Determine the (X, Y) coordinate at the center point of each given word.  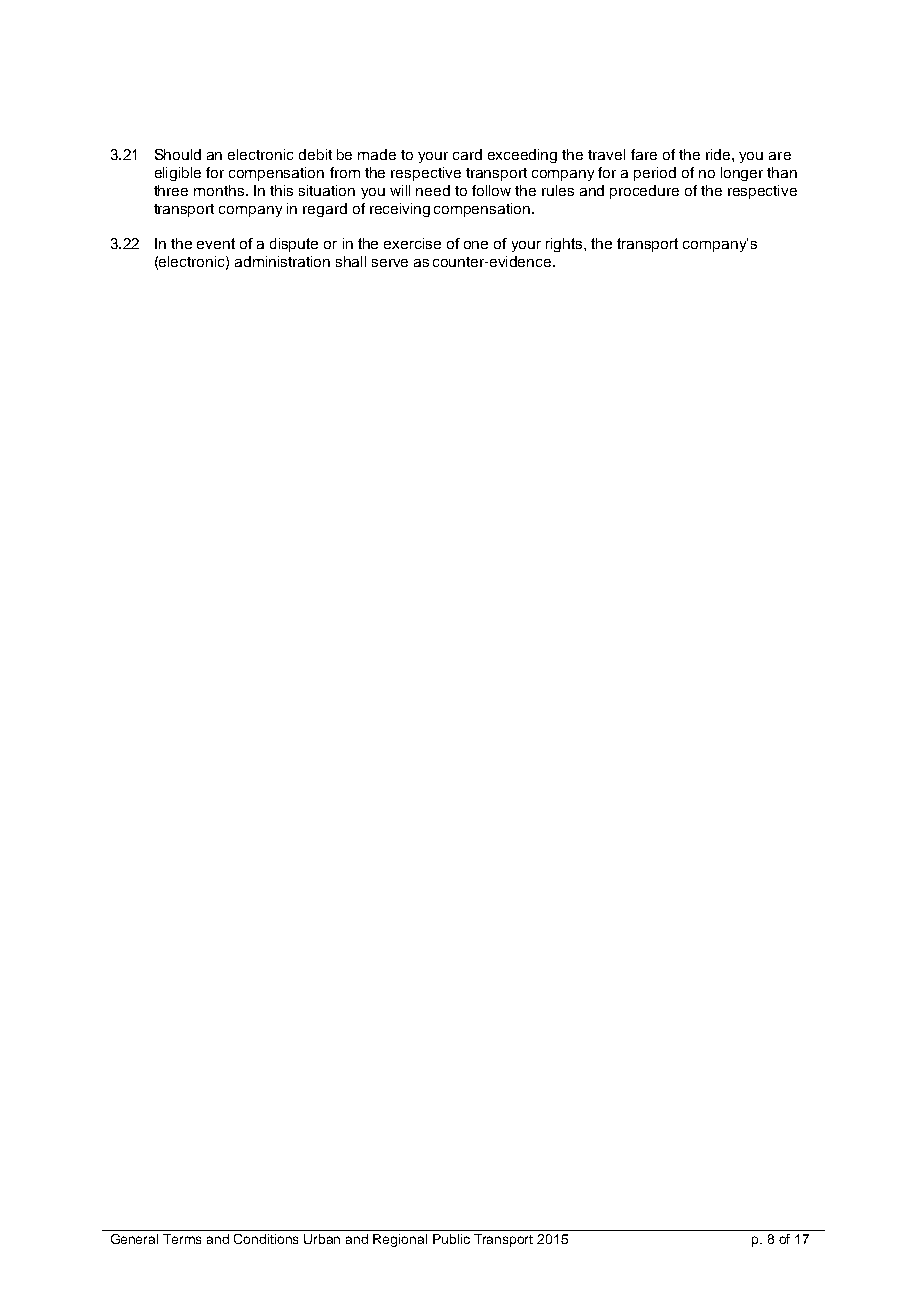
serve (390, 263)
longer (742, 174)
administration (282, 261)
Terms (182, 1239)
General (134, 1239)
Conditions (266, 1239)
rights (565, 245)
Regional (400, 1240)
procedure (644, 192)
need (433, 190)
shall (351, 261)
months (219, 190)
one (476, 245)
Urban (322, 1239)
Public (451, 1239)
